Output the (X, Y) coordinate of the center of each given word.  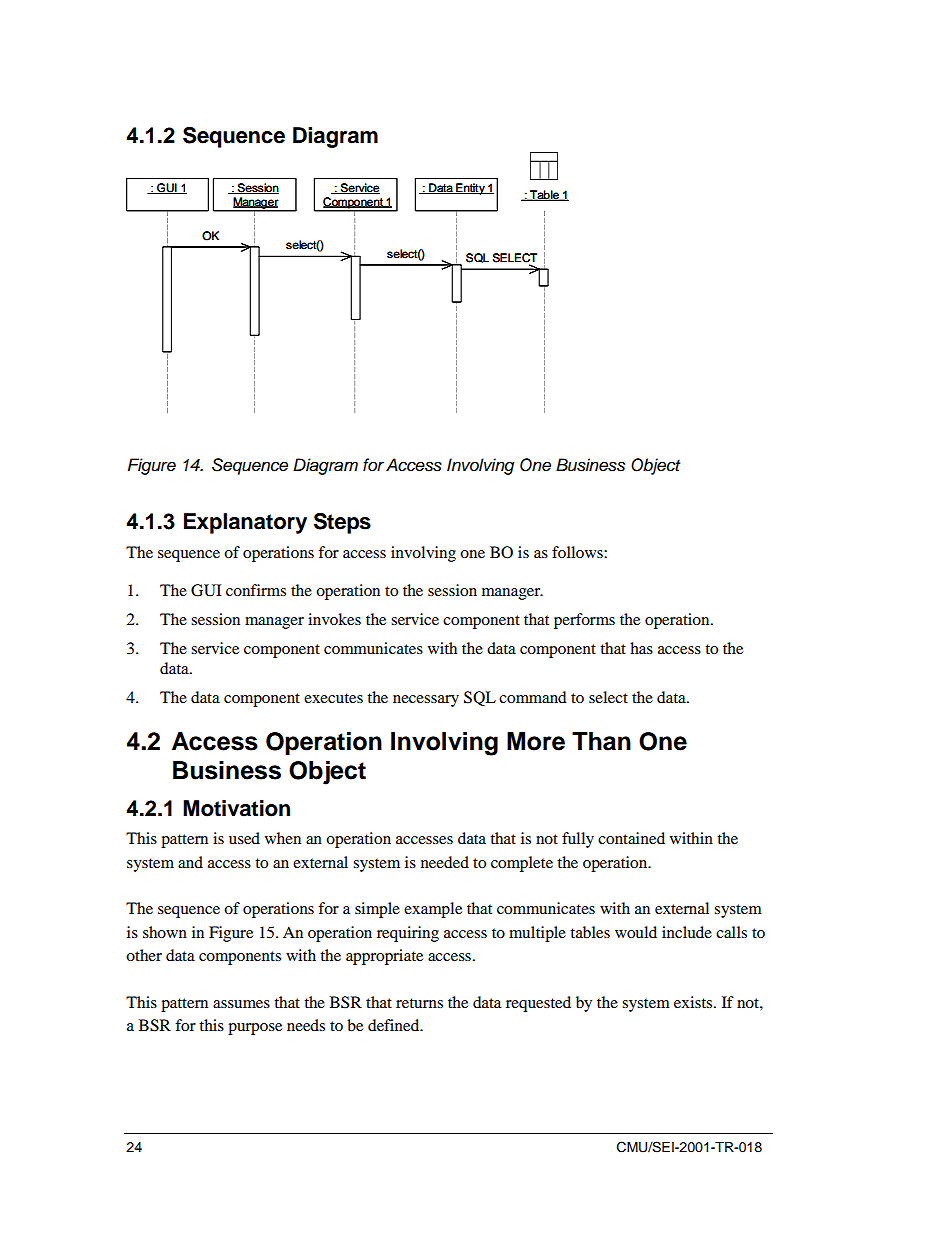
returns (419, 1003)
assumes (241, 1004)
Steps (342, 523)
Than (601, 741)
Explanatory (245, 523)
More (536, 741)
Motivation (236, 808)
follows (578, 552)
